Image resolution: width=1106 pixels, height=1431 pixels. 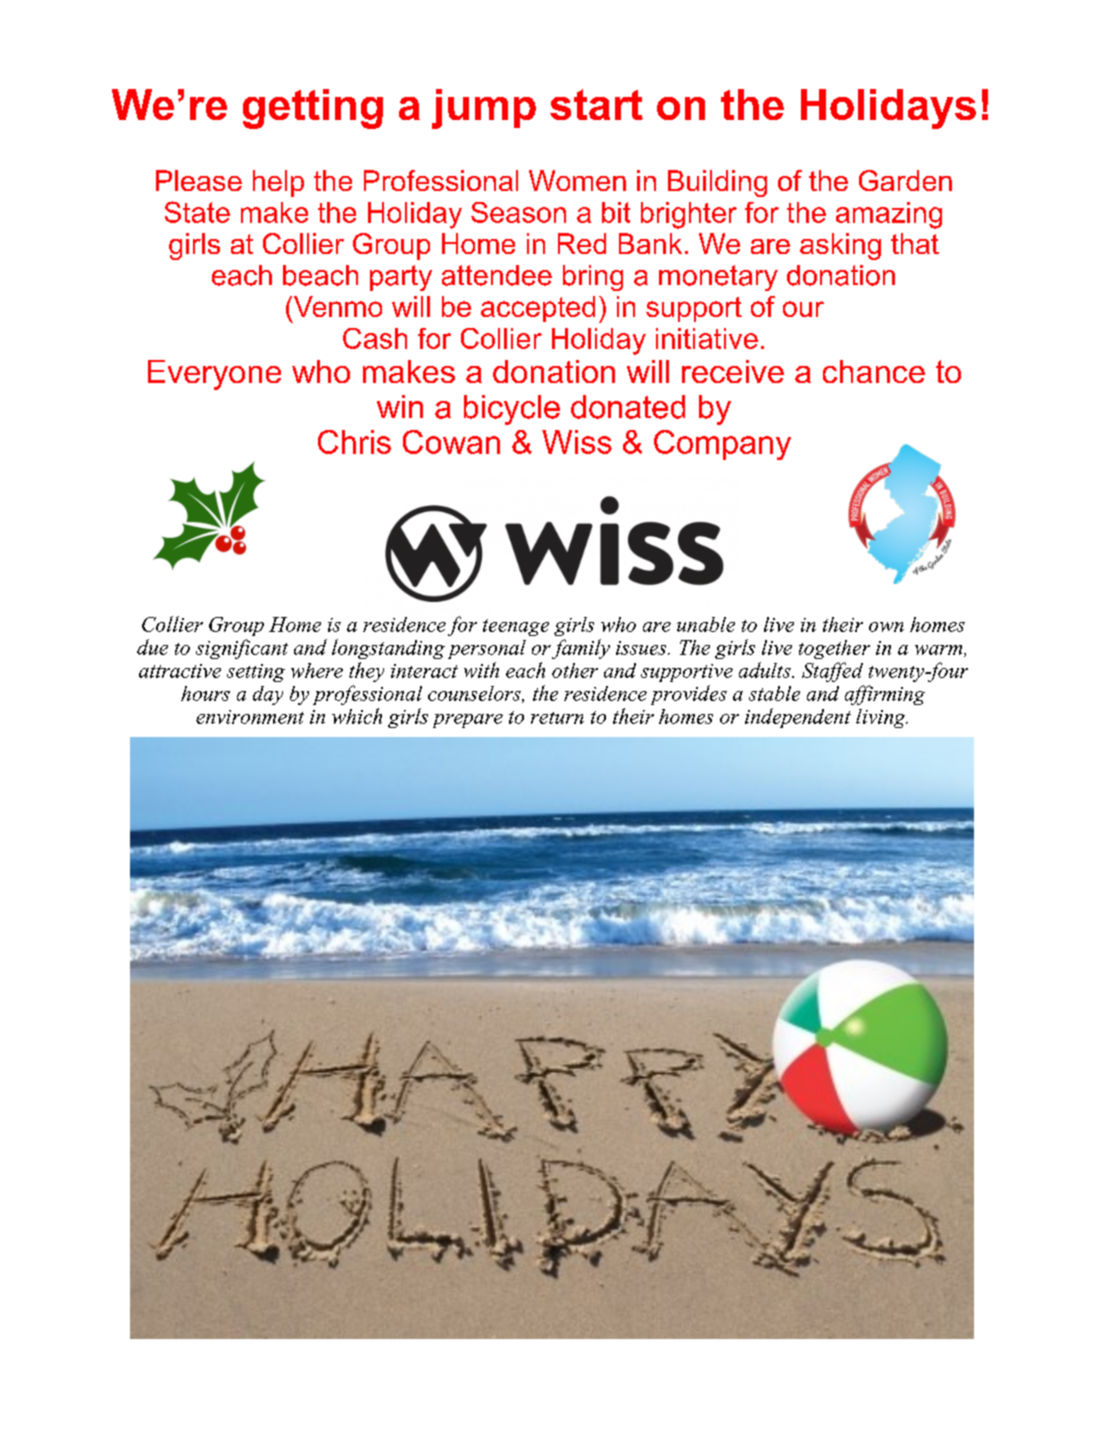 What do you see at coordinates (451, 442) in the document?
I see `Cowan` at bounding box center [451, 442].
